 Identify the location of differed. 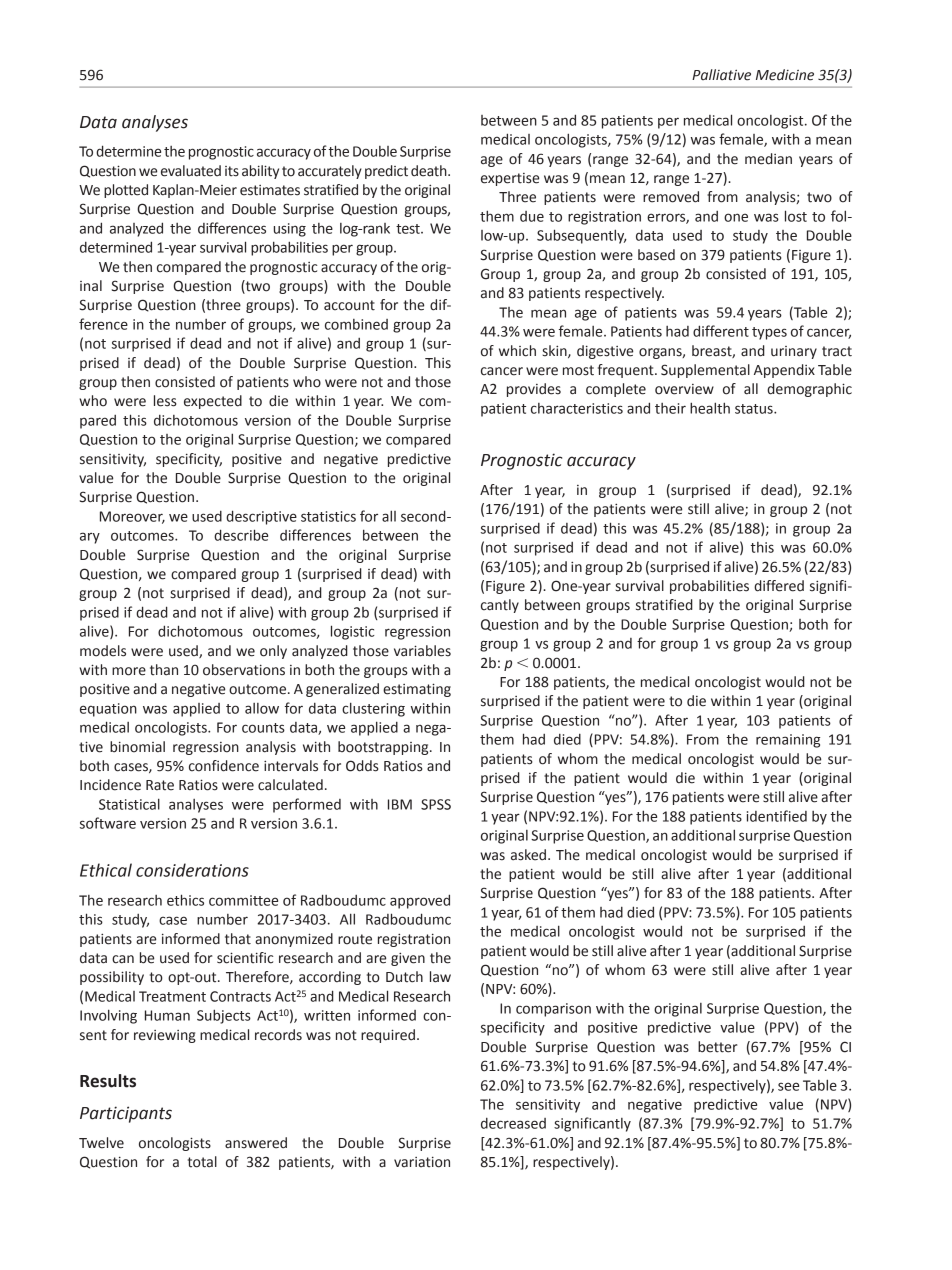
(779, 586).
